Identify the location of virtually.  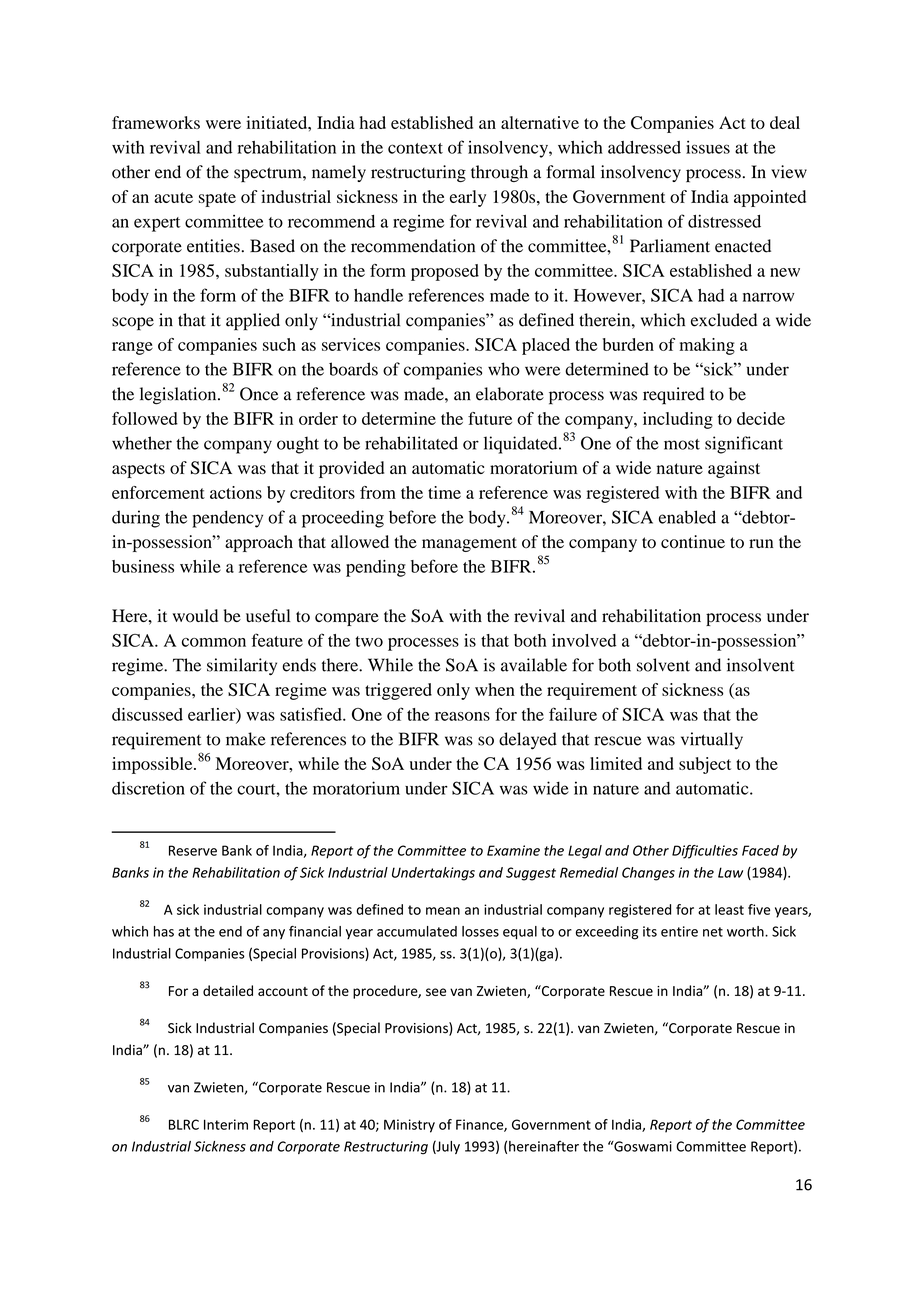
(712, 740).
